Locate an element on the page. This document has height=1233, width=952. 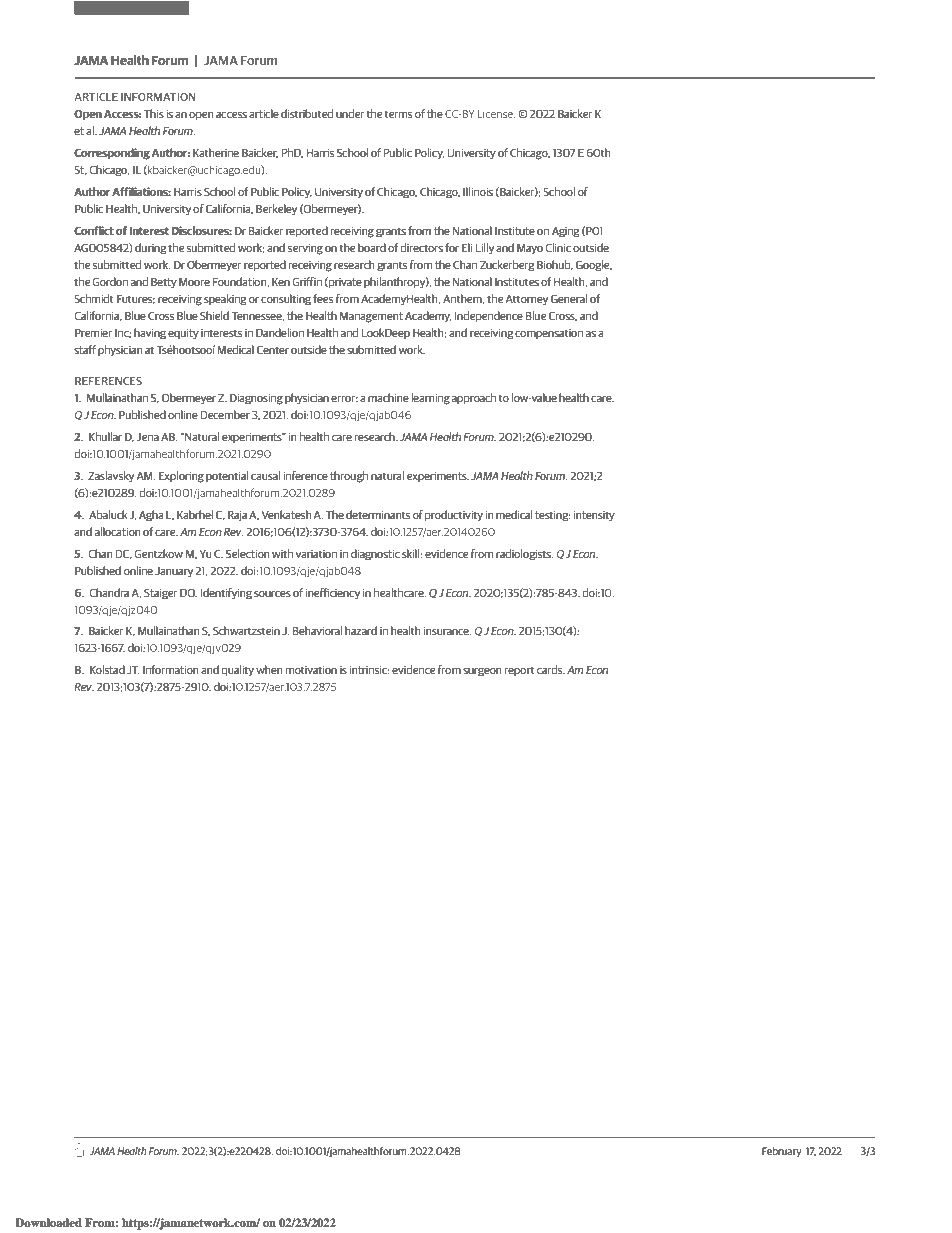
cards is located at coordinates (551, 669).
